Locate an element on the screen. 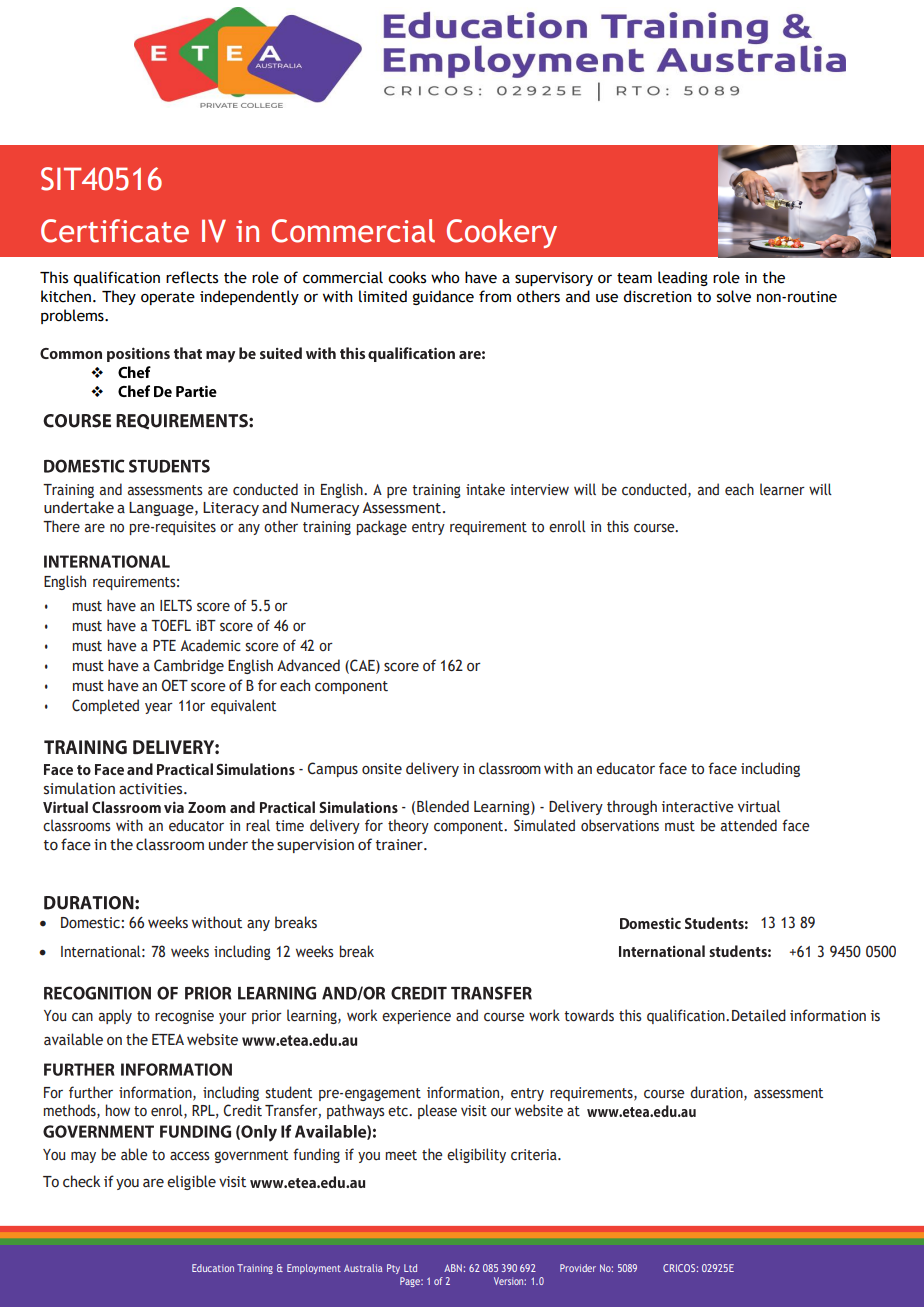  reflects is located at coordinates (192, 277).
